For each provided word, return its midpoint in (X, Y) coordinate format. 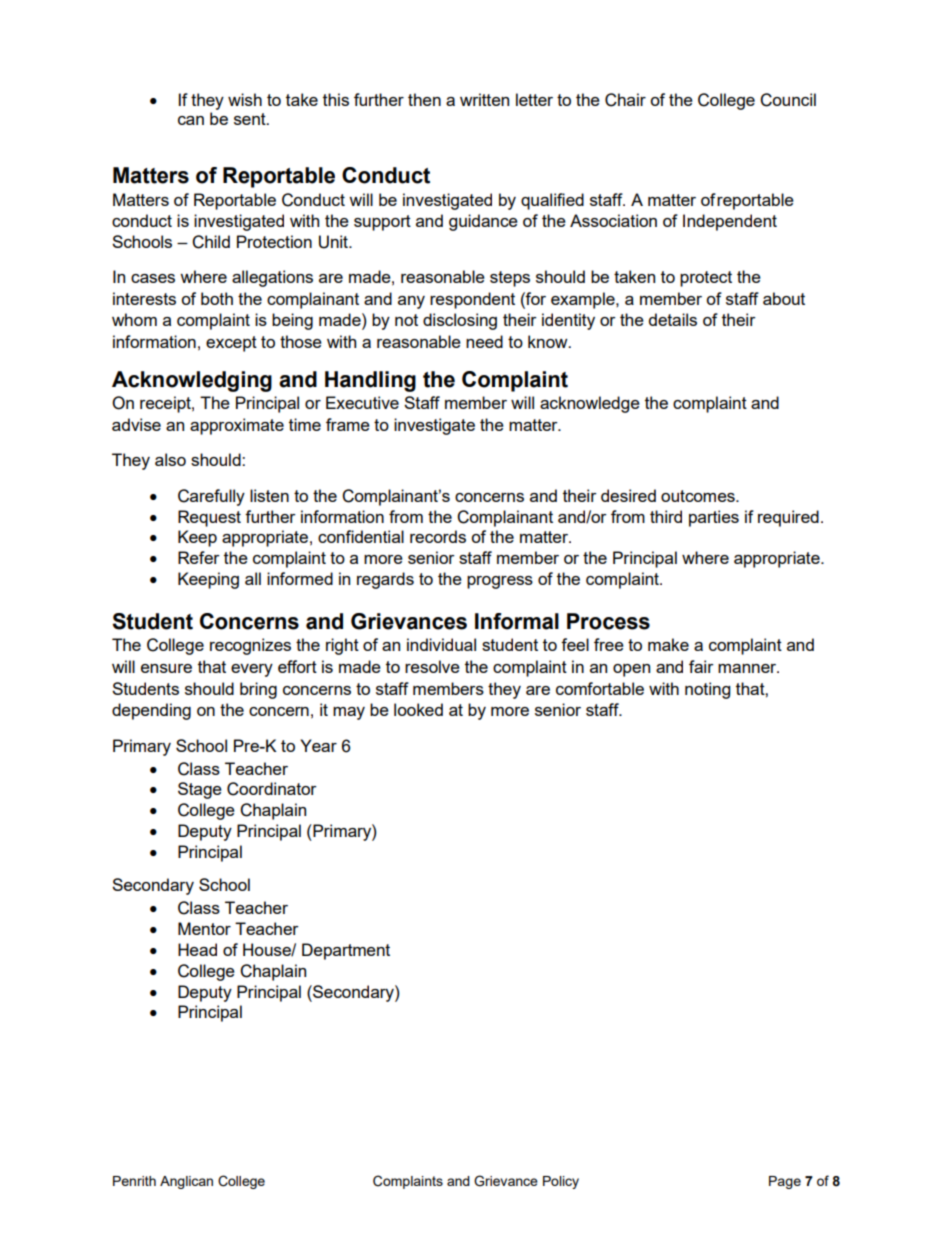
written (484, 99)
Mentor (204, 928)
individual (441, 644)
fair (701, 666)
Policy (561, 1182)
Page (785, 1182)
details (673, 319)
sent (251, 119)
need (484, 341)
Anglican (186, 1182)
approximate (237, 426)
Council (788, 100)
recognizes (250, 646)
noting (707, 690)
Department (346, 951)
